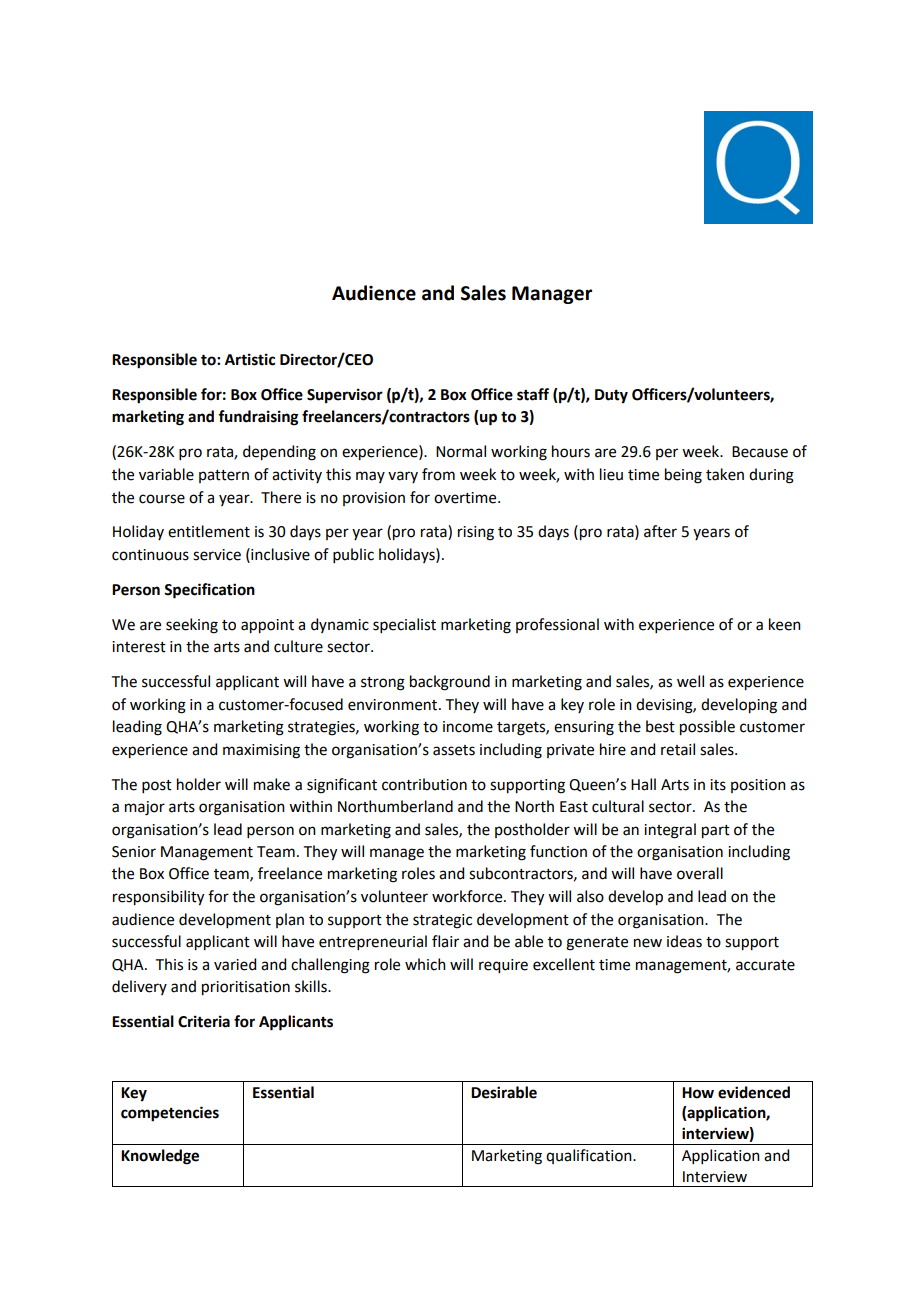 This document has height=1308, width=924. Describe the element at coordinates (533, 394) in the document. I see `staff` at that location.
